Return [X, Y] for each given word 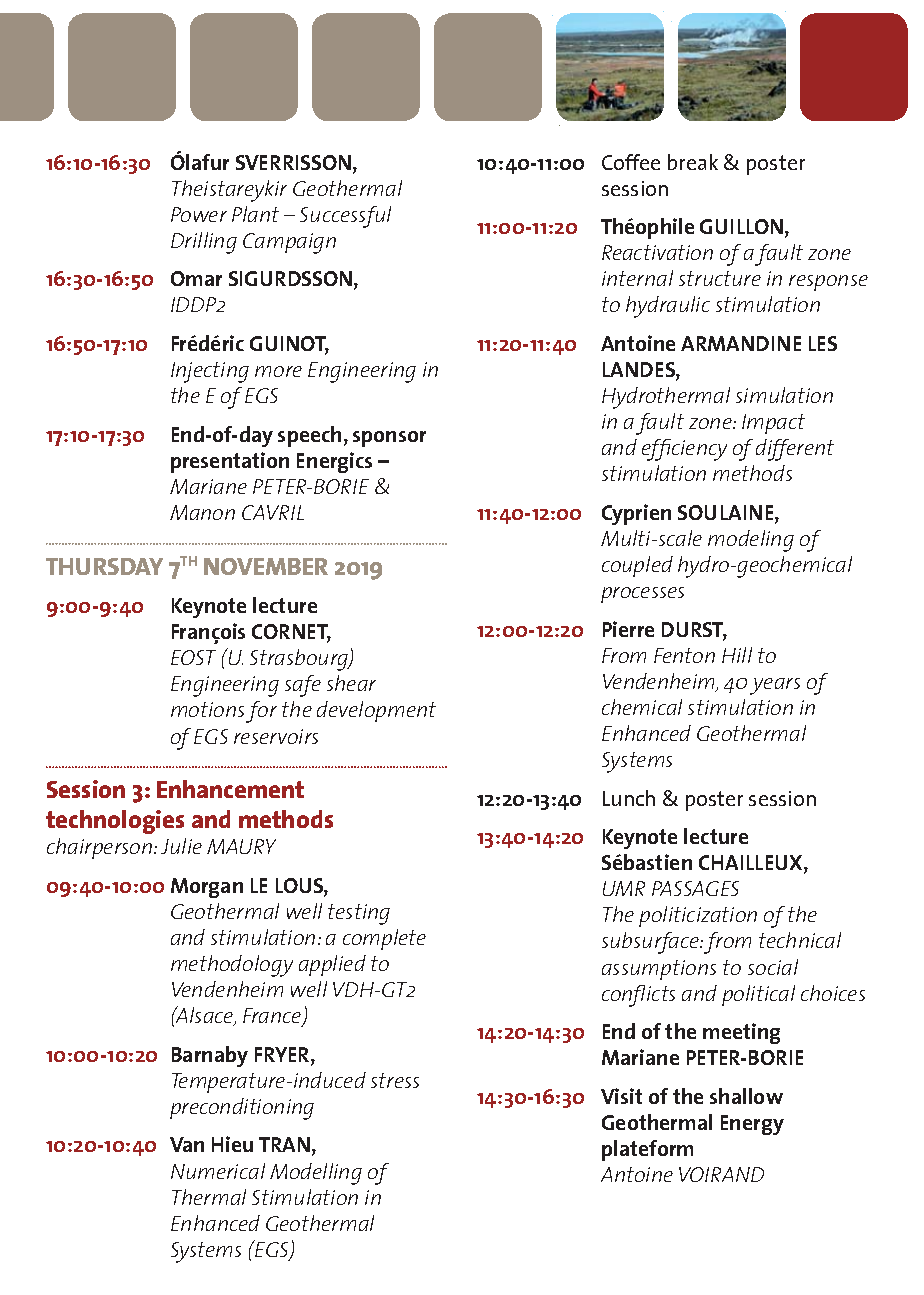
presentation [230, 462]
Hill [737, 655]
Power [199, 214]
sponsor [389, 439]
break [693, 162]
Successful [345, 217]
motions [207, 709]
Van [187, 1144]
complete [384, 939]
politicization [698, 916]
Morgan [207, 888]
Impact [773, 424]
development [376, 711]
